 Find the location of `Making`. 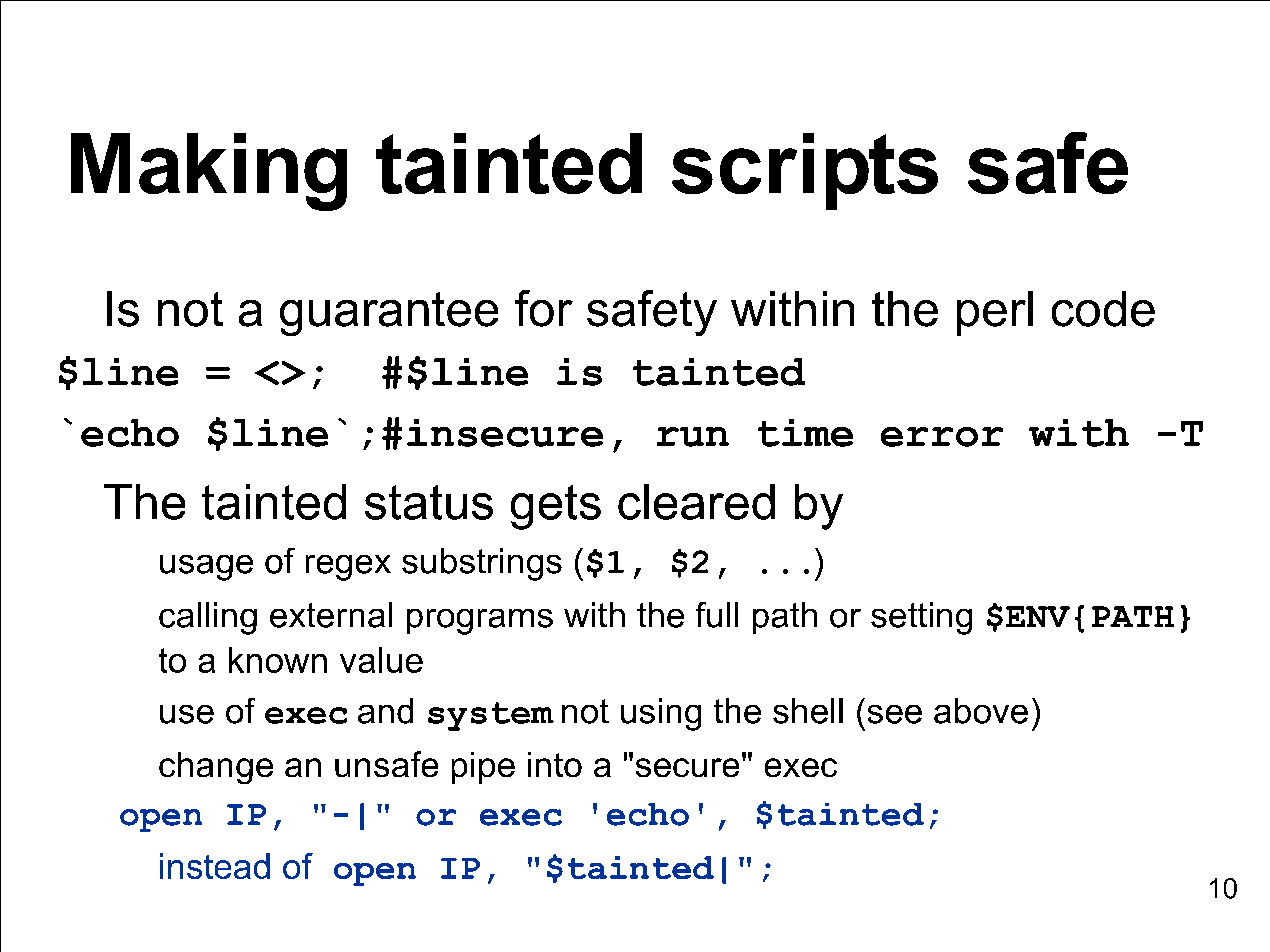

Making is located at coordinates (209, 172).
